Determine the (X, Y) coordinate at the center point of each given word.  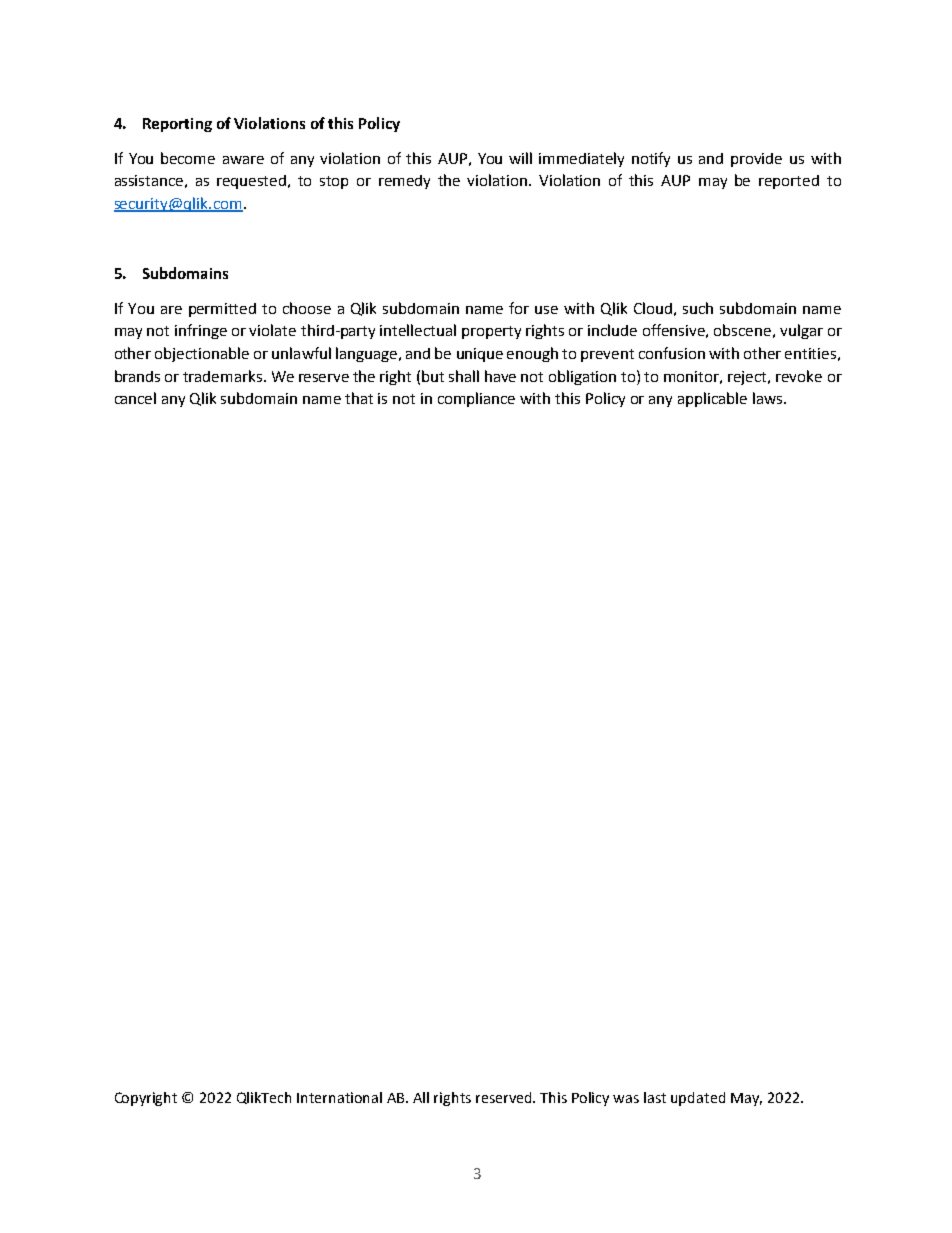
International (339, 1097)
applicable (712, 399)
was (626, 1099)
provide (756, 160)
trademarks (224, 376)
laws (769, 398)
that (359, 398)
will (520, 158)
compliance (476, 399)
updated (698, 1099)
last (655, 1097)
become (188, 158)
